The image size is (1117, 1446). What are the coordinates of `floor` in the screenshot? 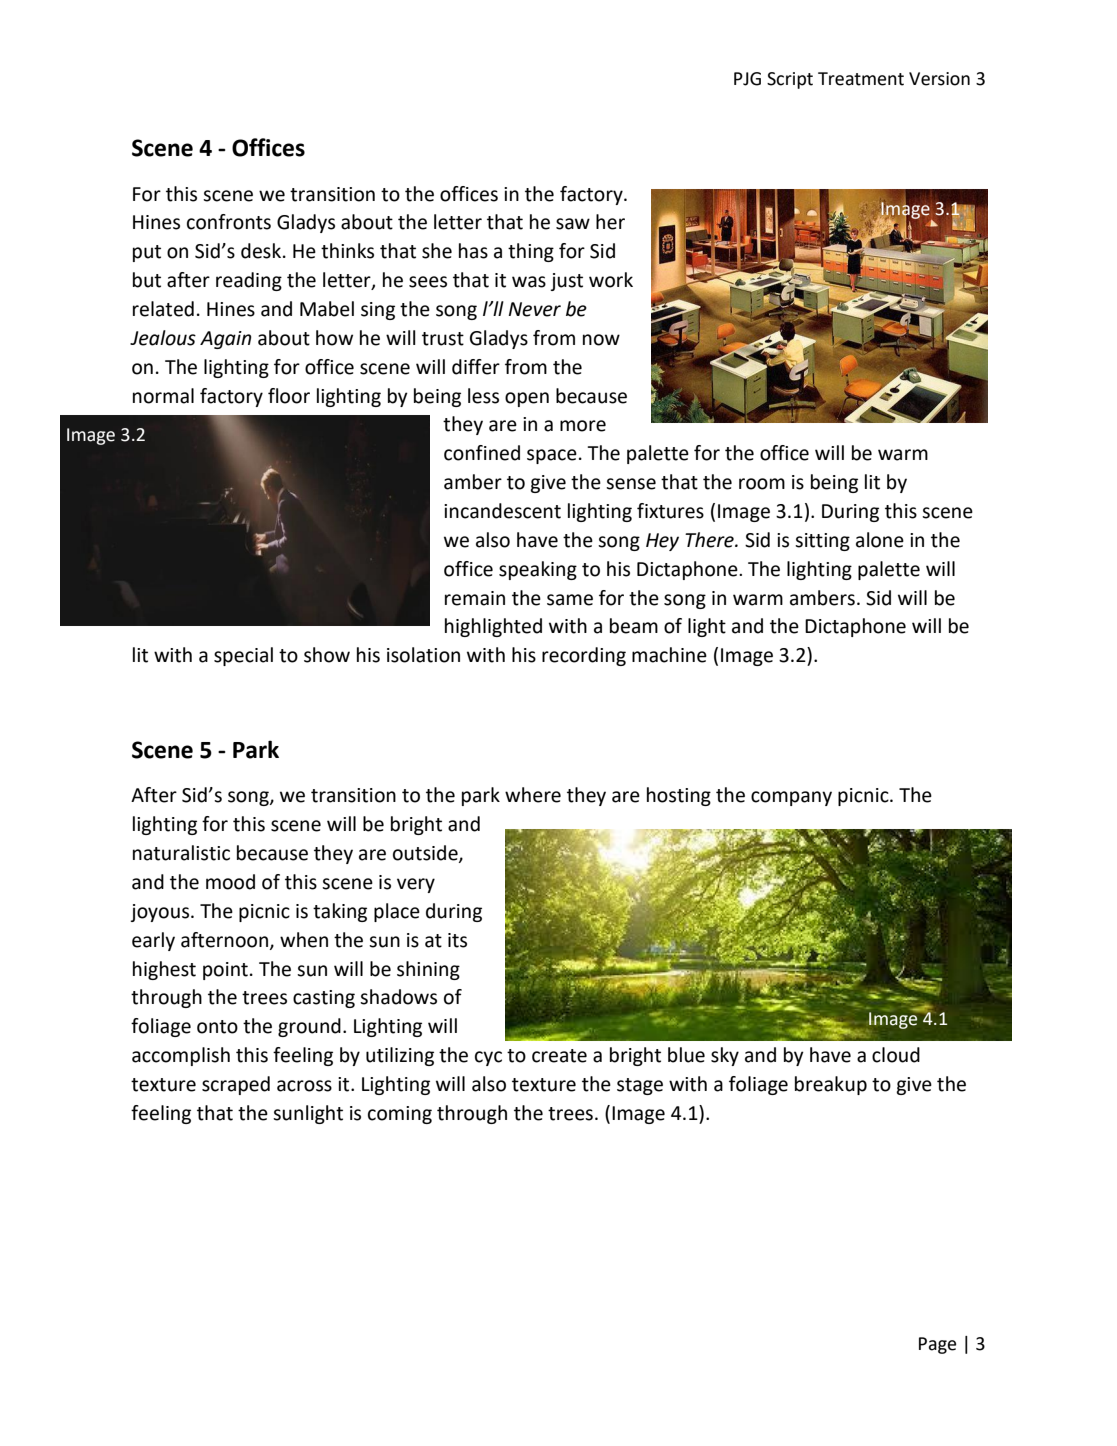 It's located at (289, 396).
